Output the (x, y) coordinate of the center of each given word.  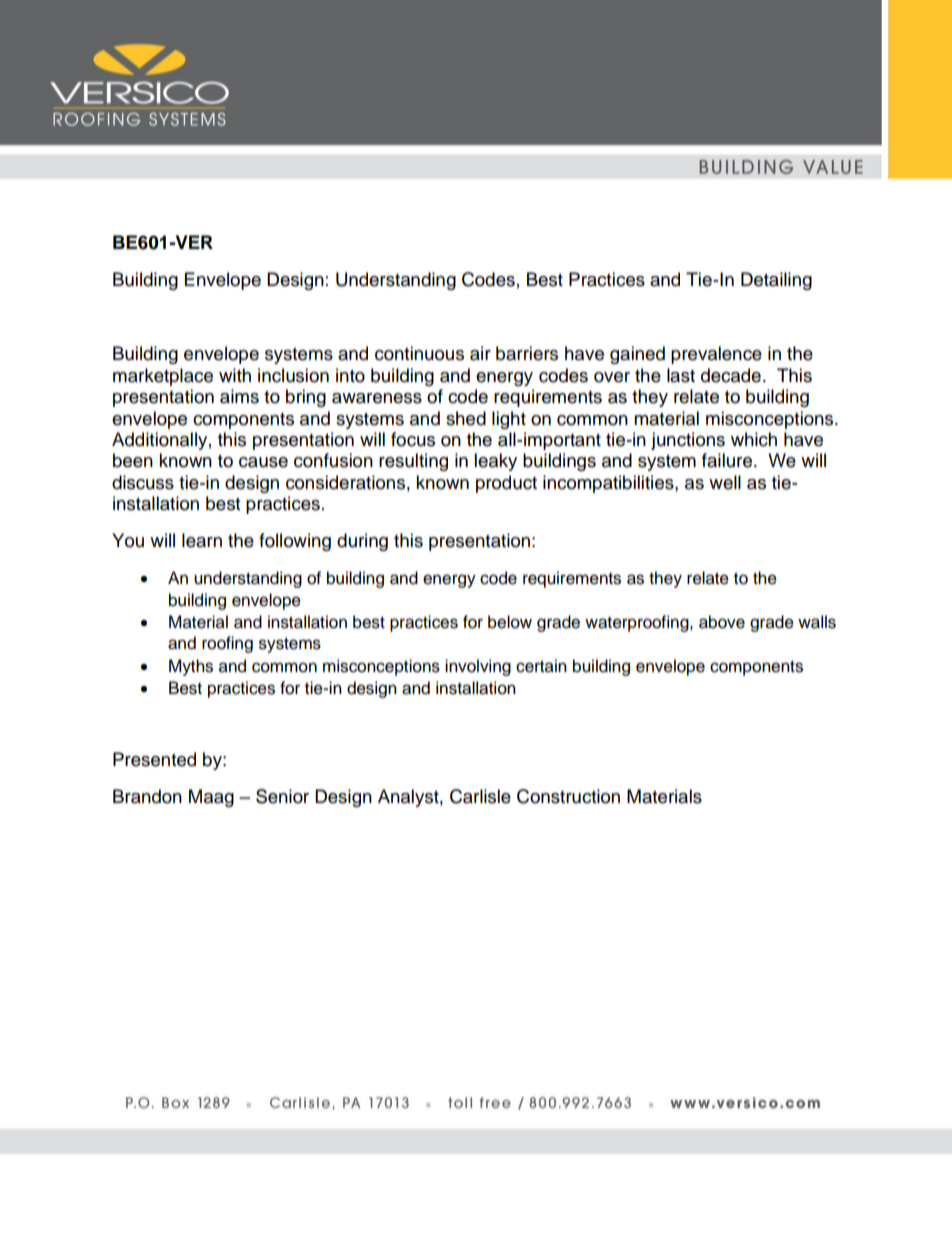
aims (239, 396)
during (362, 542)
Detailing (776, 281)
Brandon (147, 796)
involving (478, 667)
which (754, 439)
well (725, 482)
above (722, 622)
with (235, 375)
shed (466, 418)
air (480, 353)
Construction (568, 796)
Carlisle (480, 796)
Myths (191, 667)
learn (202, 540)
